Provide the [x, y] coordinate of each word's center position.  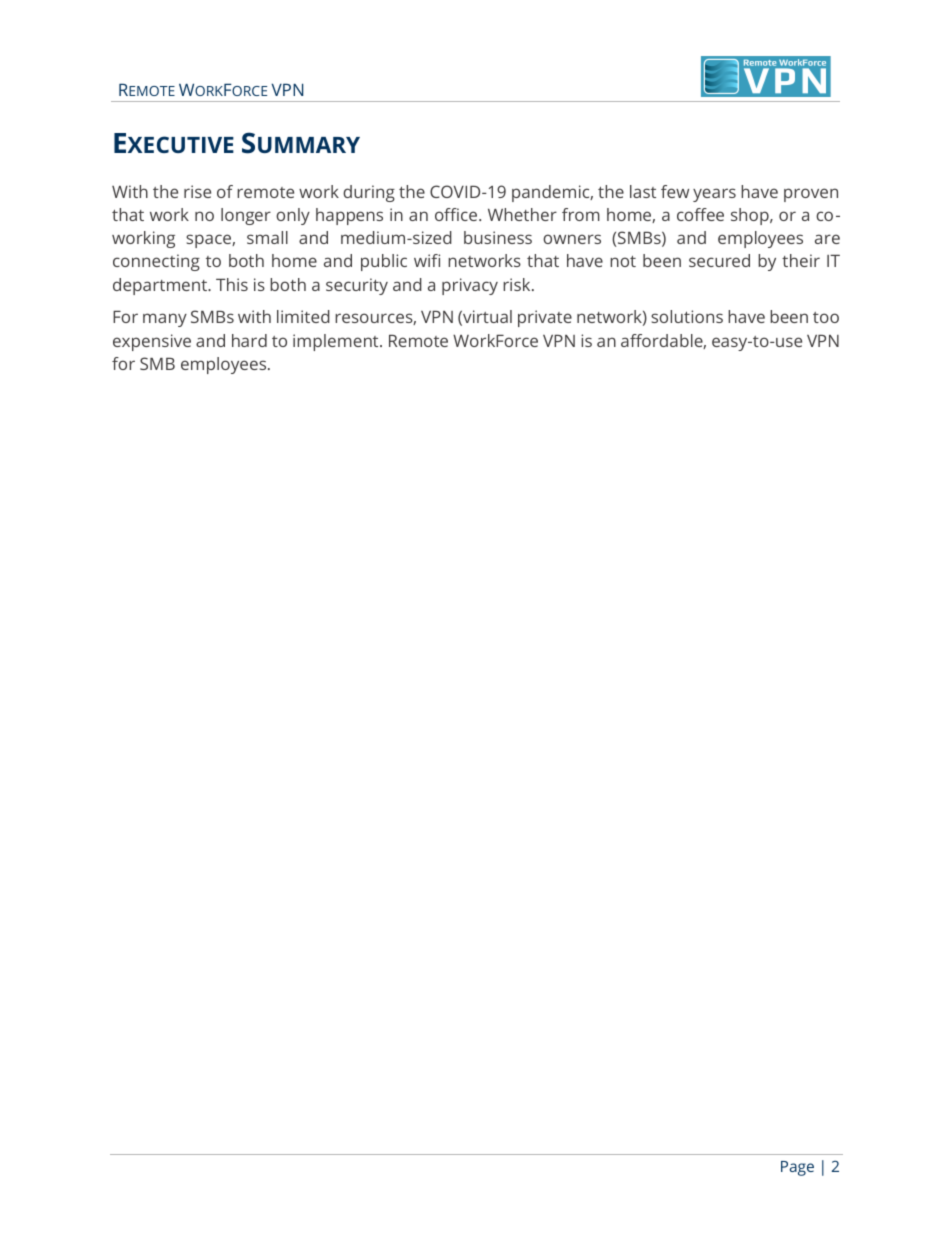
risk [518, 284]
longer [246, 216]
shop [751, 216]
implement [337, 342]
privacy [470, 286]
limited [303, 316]
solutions [687, 316]
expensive [152, 342]
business [498, 237]
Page [797, 1168]
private [545, 318]
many [165, 320]
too [826, 317]
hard [249, 340]
